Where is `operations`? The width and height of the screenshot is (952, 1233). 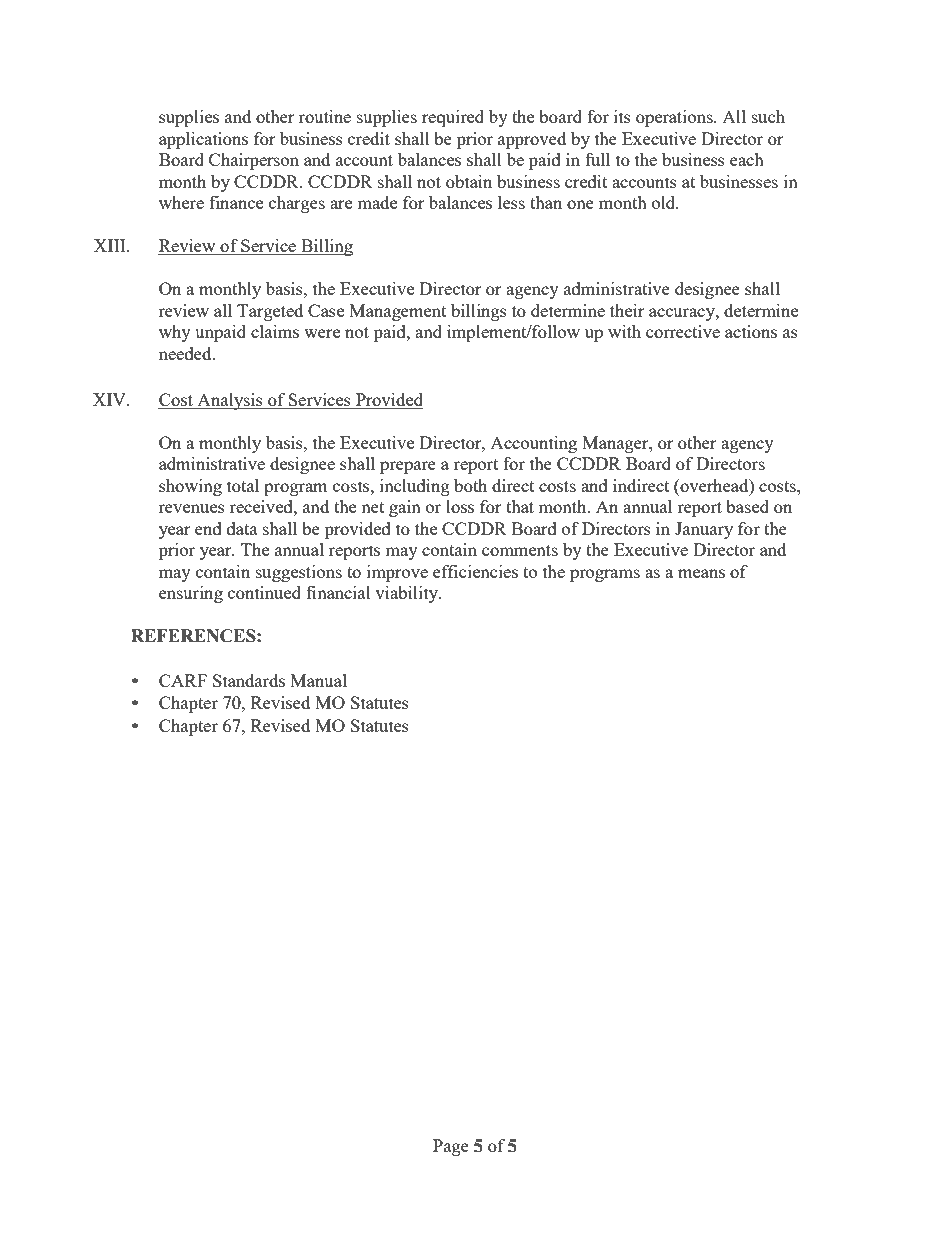 operations is located at coordinates (675, 118).
